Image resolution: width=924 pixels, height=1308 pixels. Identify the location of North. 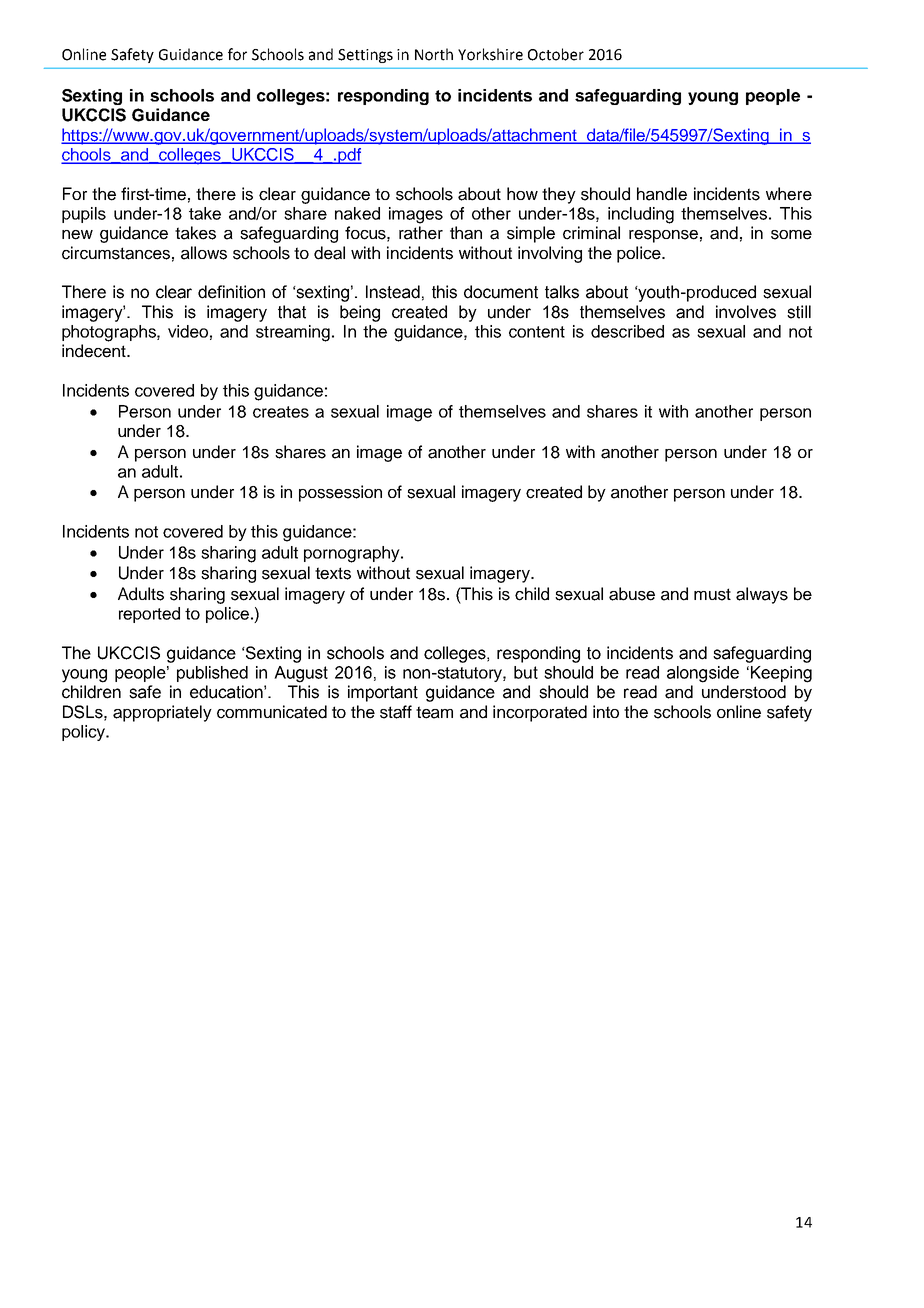
(434, 54).
